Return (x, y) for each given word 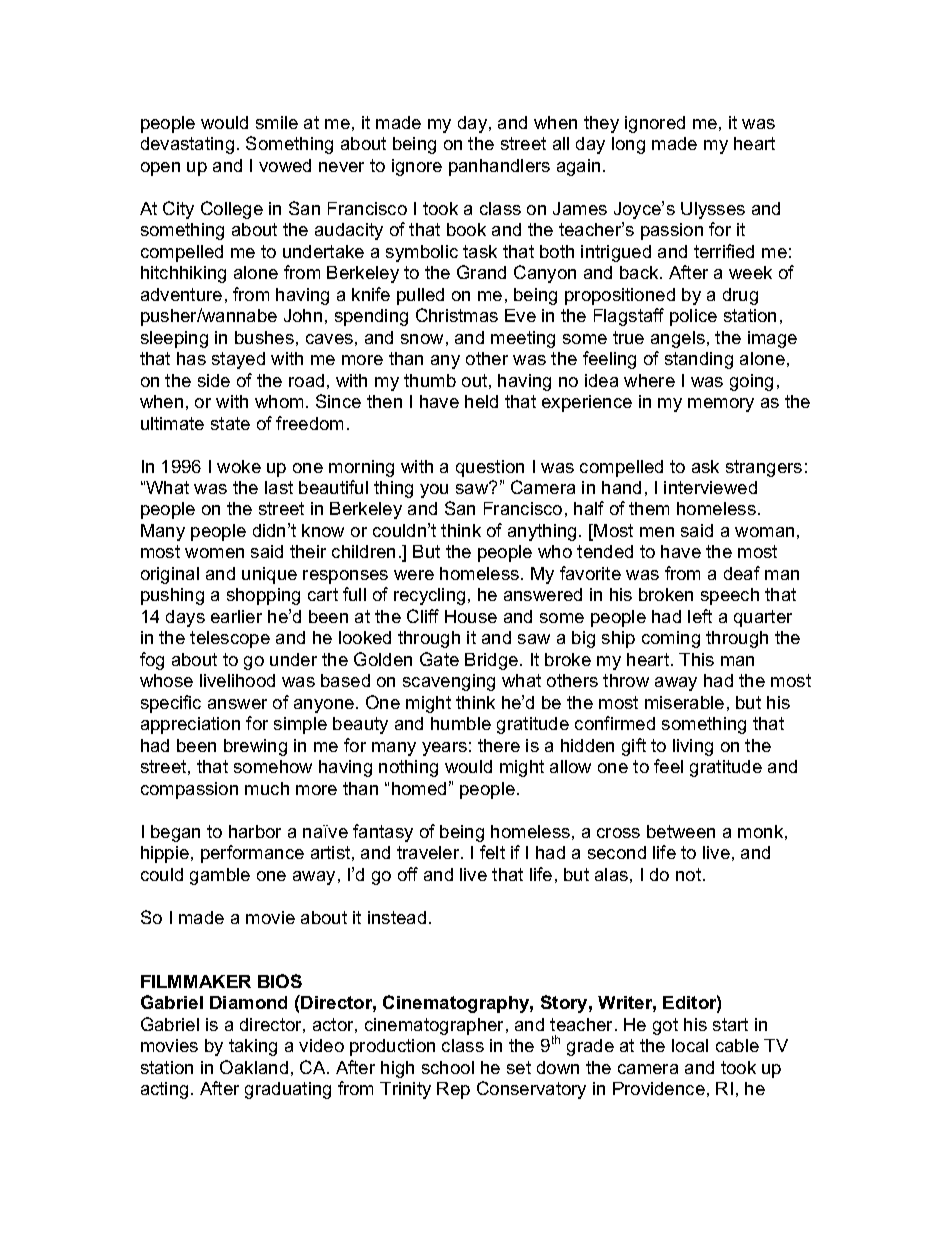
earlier (236, 616)
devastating (187, 145)
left (700, 616)
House (471, 616)
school (448, 1067)
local (690, 1045)
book (466, 229)
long (628, 145)
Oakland (254, 1067)
